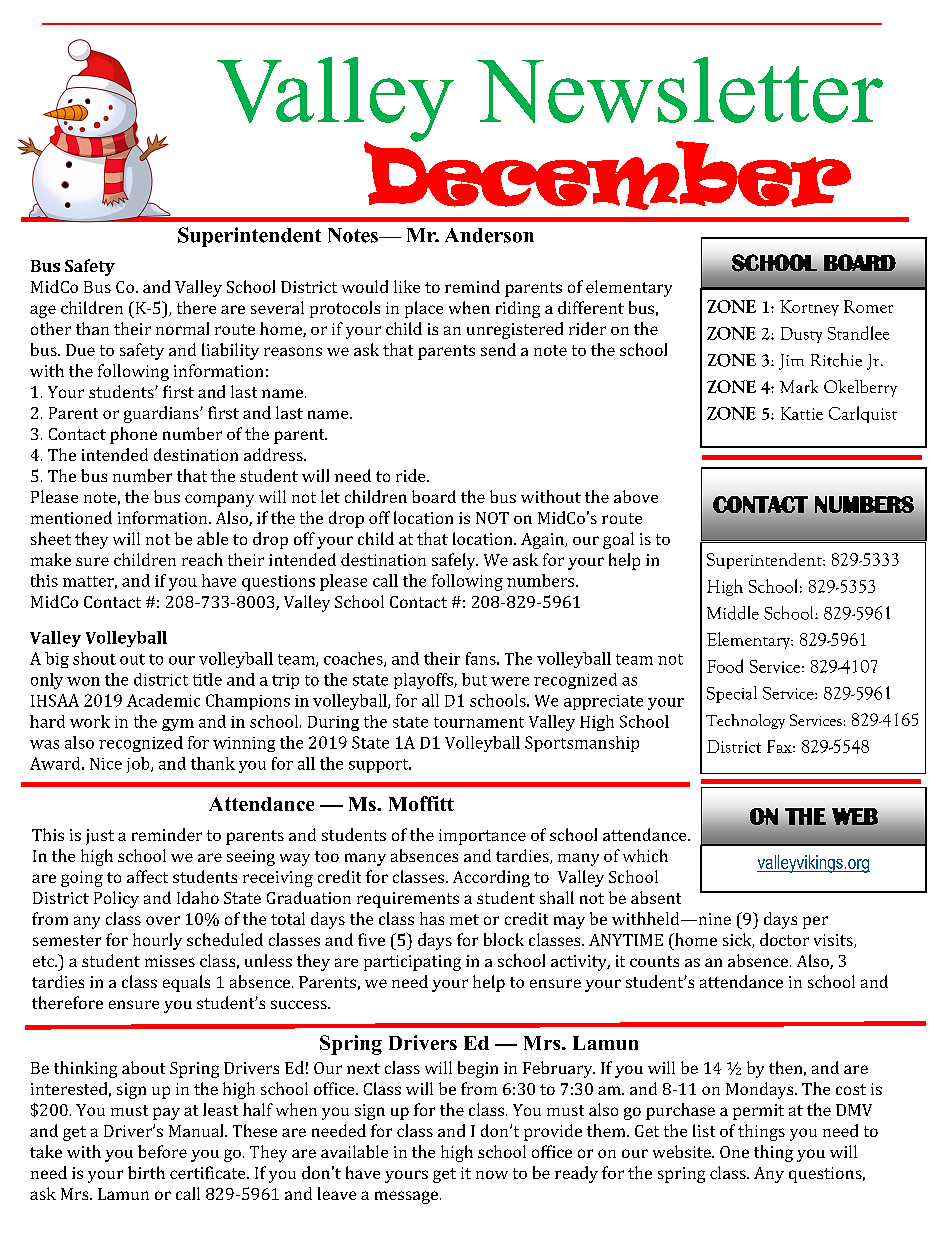 This screenshot has height=1233, width=952. I want to click on Food, so click(725, 666).
